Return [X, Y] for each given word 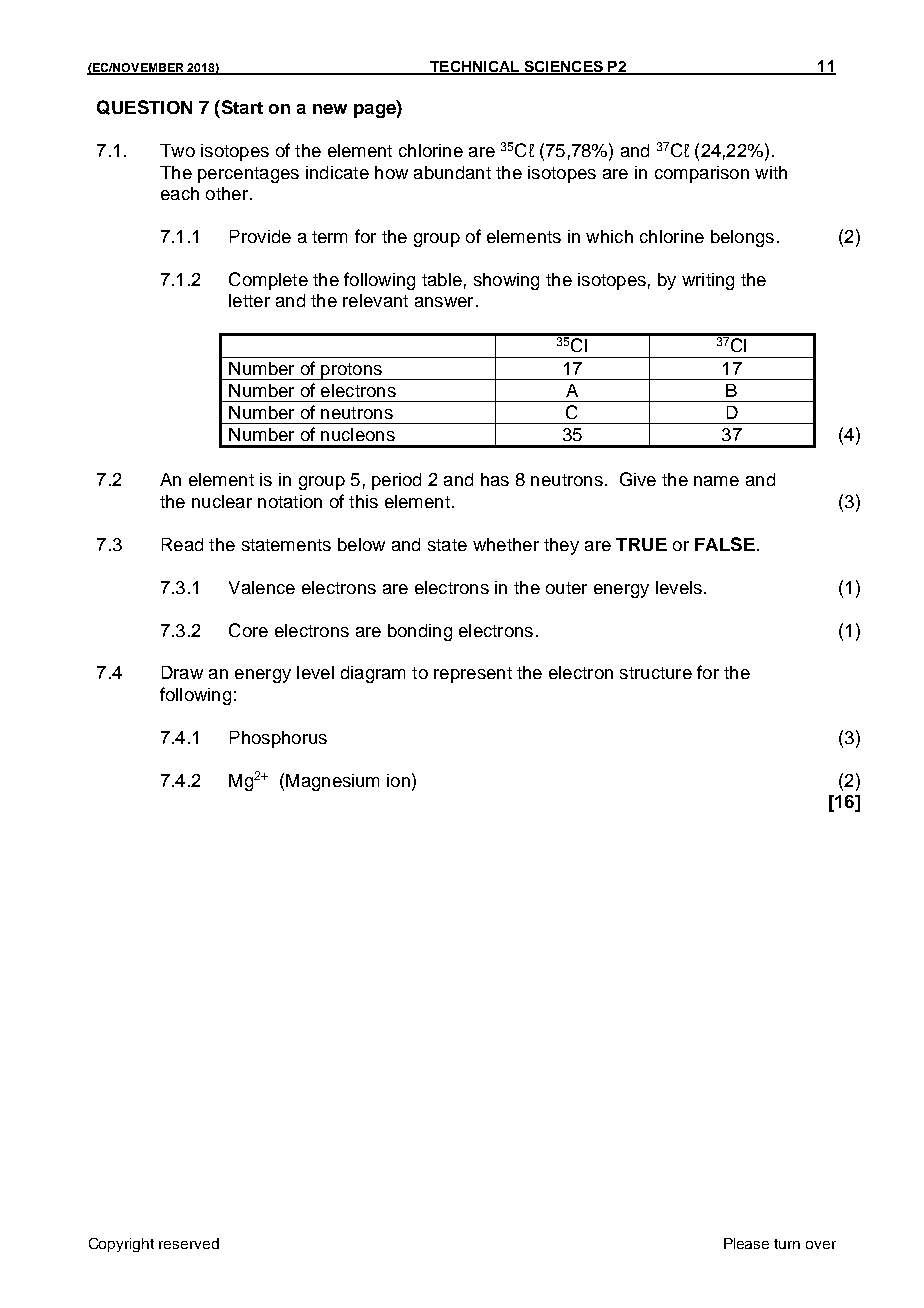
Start [241, 107]
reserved [189, 1243]
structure [656, 673]
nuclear [222, 501]
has [495, 479]
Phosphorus [278, 739]
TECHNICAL [475, 68]
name [716, 481]
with [771, 172]
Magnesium [332, 782]
